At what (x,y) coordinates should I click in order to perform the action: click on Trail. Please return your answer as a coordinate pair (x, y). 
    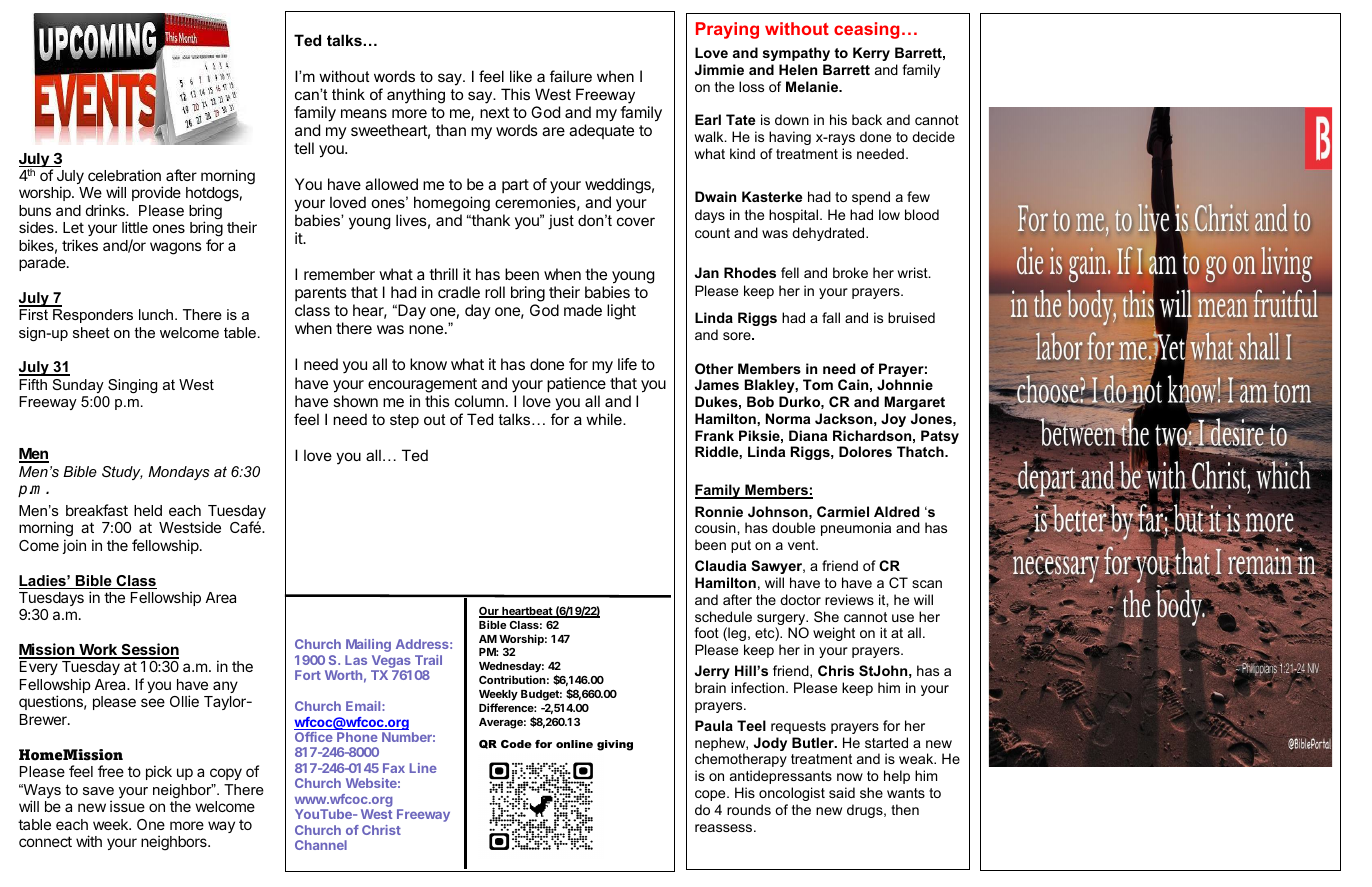
    Looking at the image, I should click on (428, 660).
